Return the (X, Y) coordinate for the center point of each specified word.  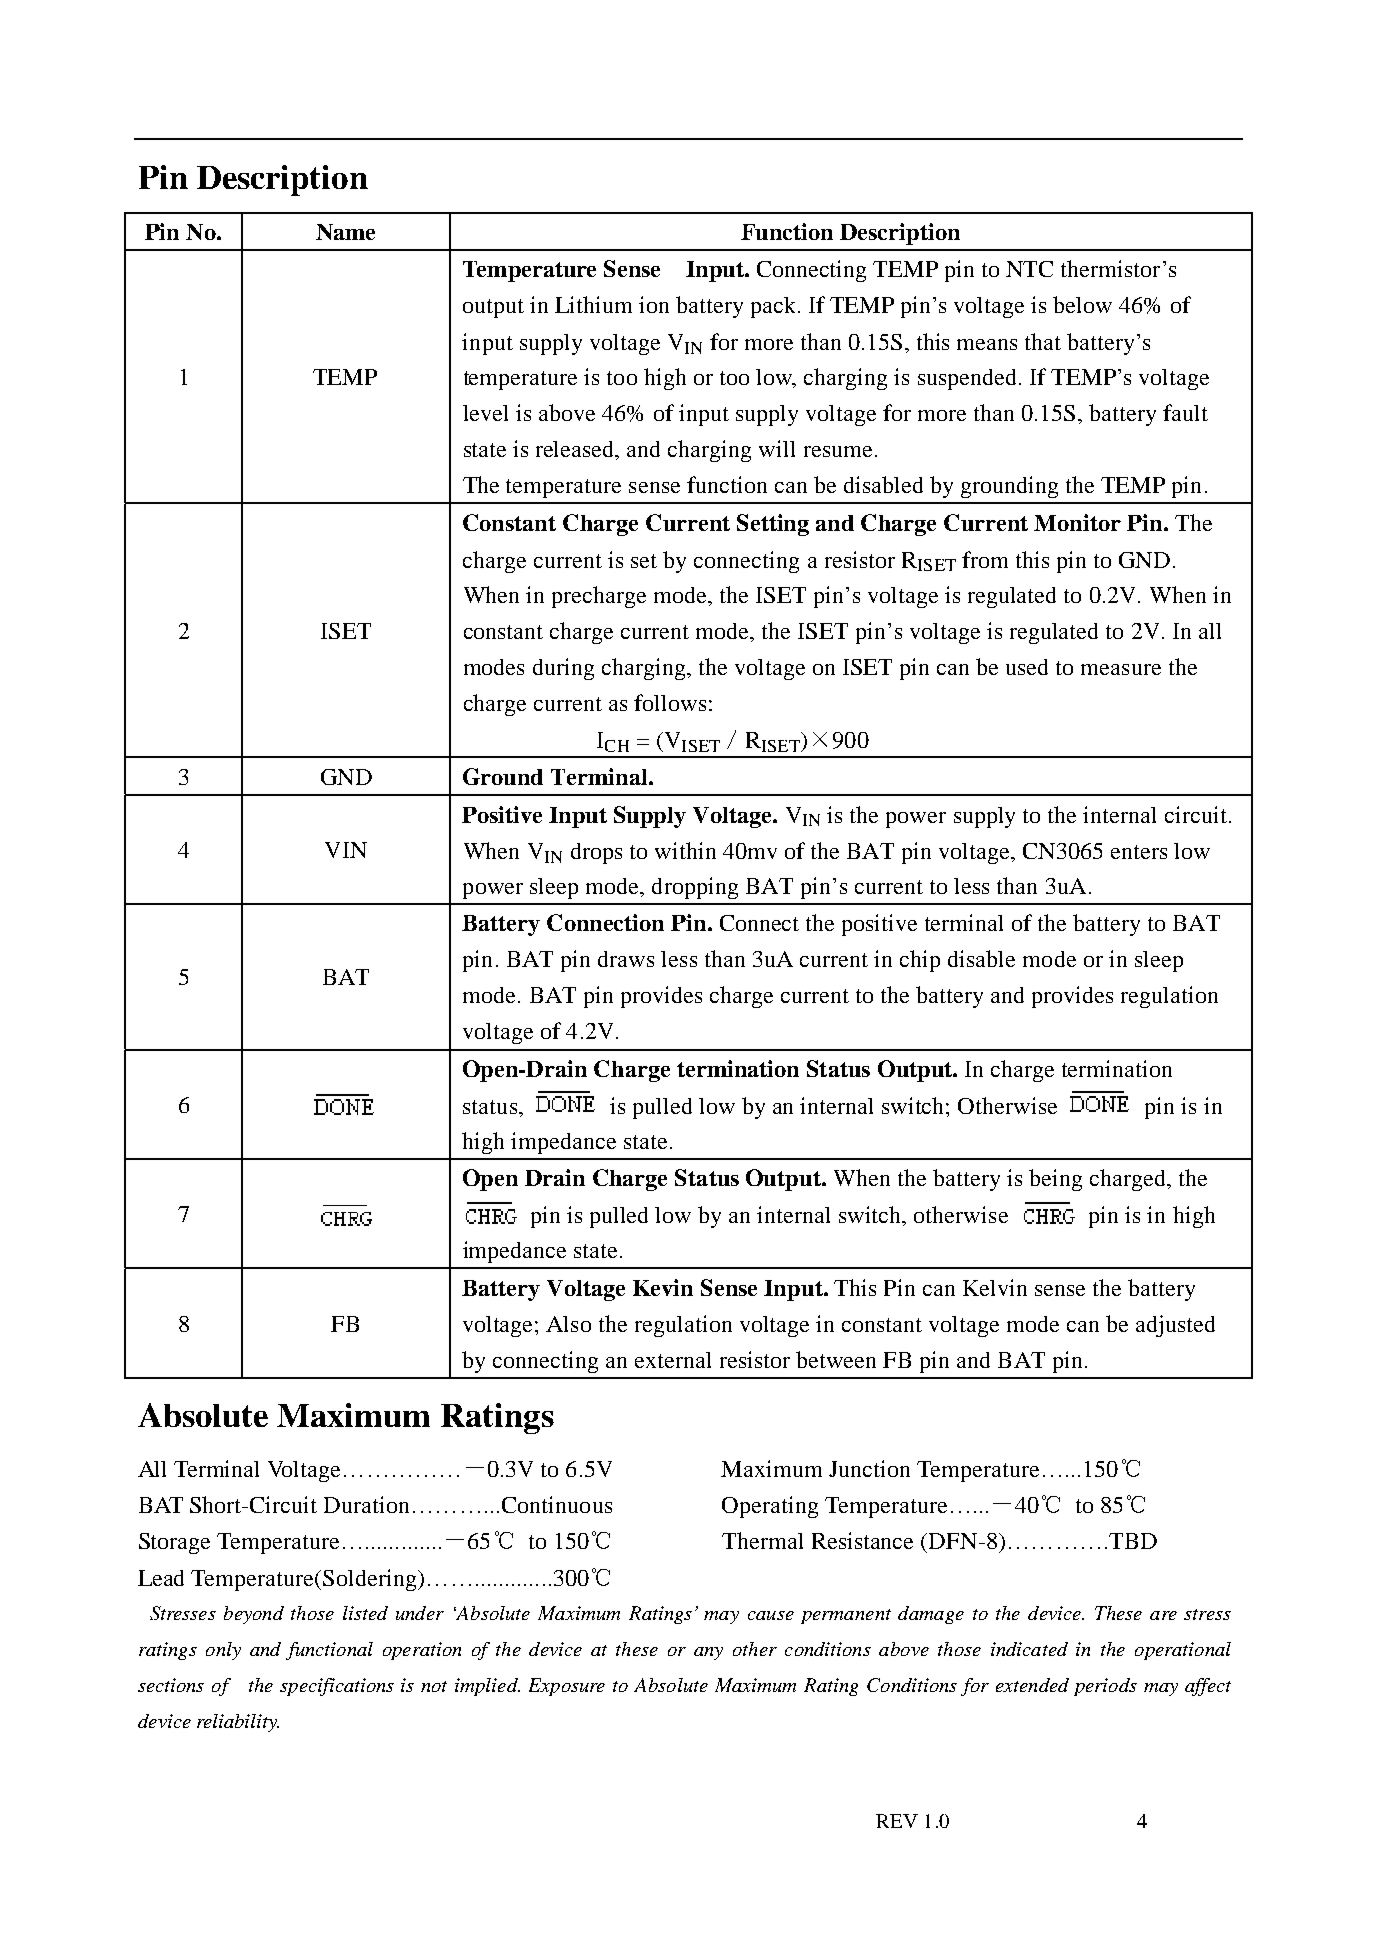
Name (345, 232)
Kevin (663, 1287)
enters (1139, 852)
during (563, 669)
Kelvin (995, 1287)
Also (568, 1324)
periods (1105, 1687)
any (708, 1653)
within (685, 850)
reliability (238, 1723)
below (1082, 304)
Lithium (593, 304)
